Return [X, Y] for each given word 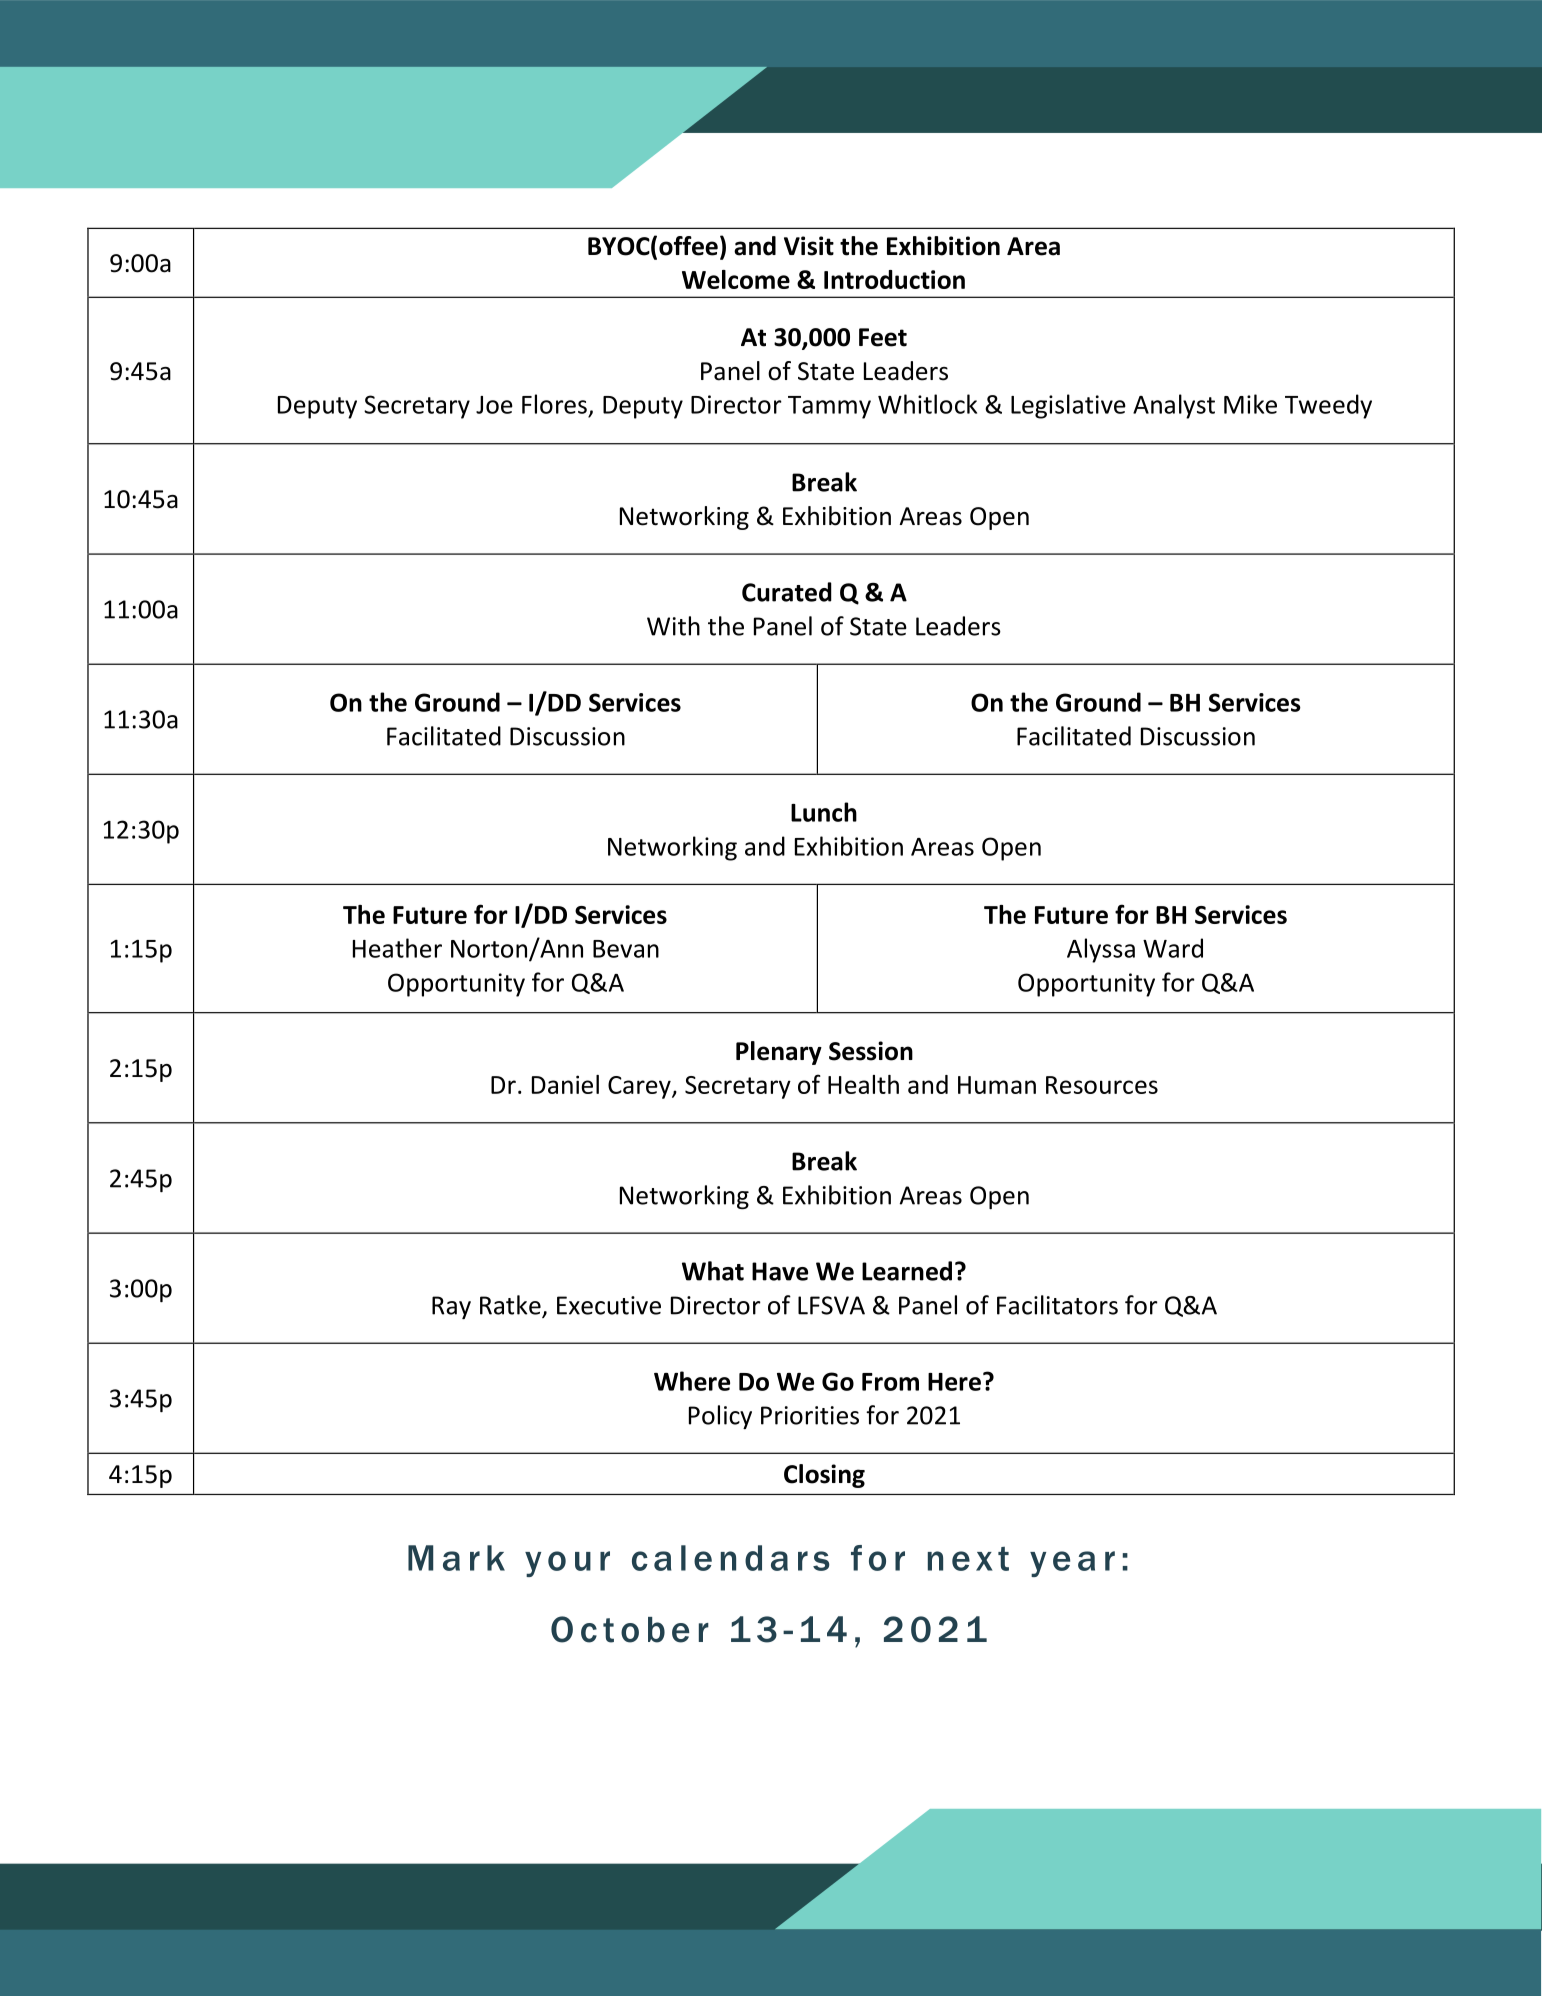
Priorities [810, 1415]
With [673, 626]
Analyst [1174, 406]
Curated [787, 592]
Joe [494, 405]
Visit [809, 246]
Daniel [565, 1084]
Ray [451, 1307]
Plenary [779, 1053]
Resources [1102, 1085]
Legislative [1068, 406]
